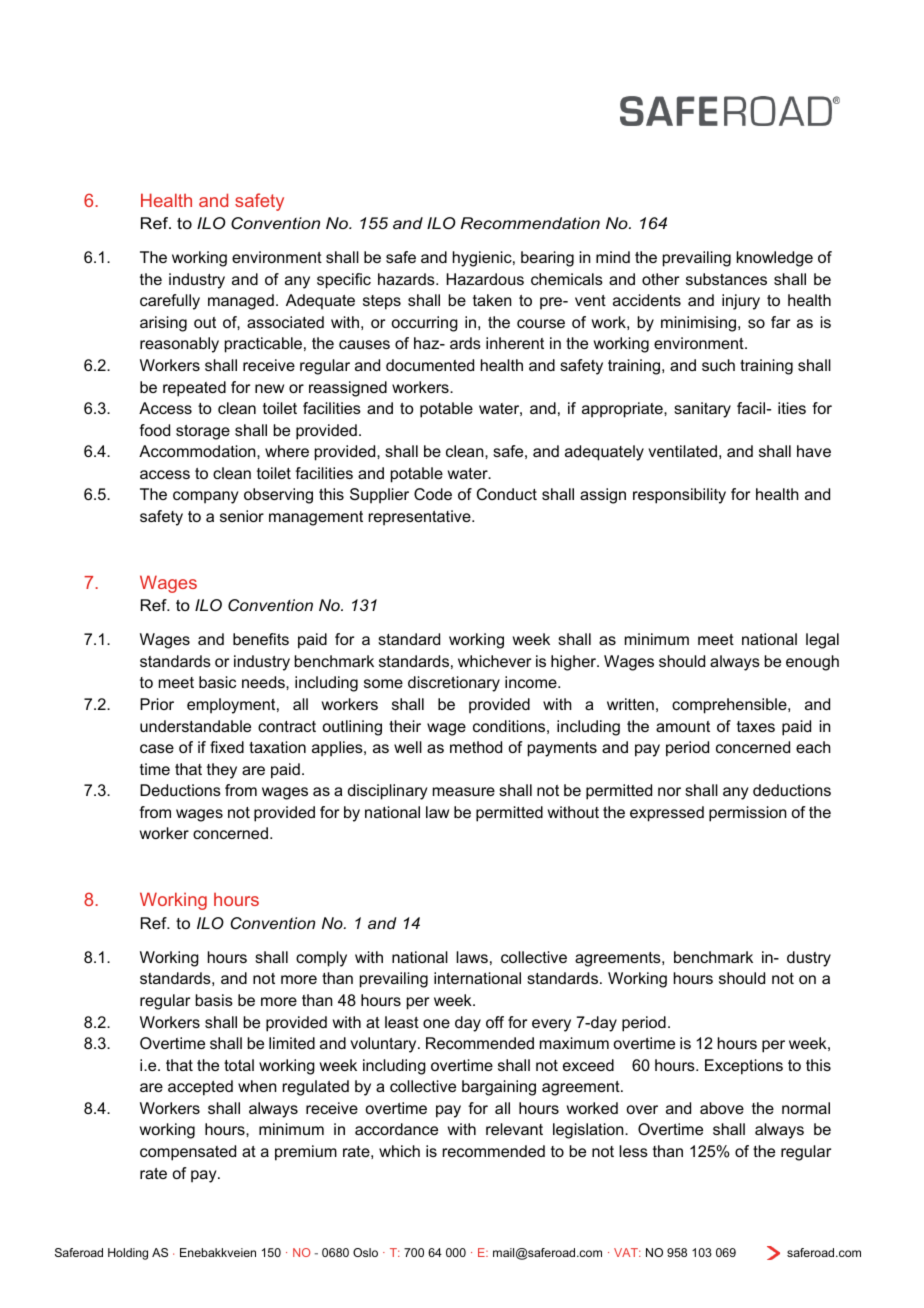 The height and width of the page is (1308, 924). Describe the element at coordinates (485, 279) in the page. I see `Hazardous` at that location.
